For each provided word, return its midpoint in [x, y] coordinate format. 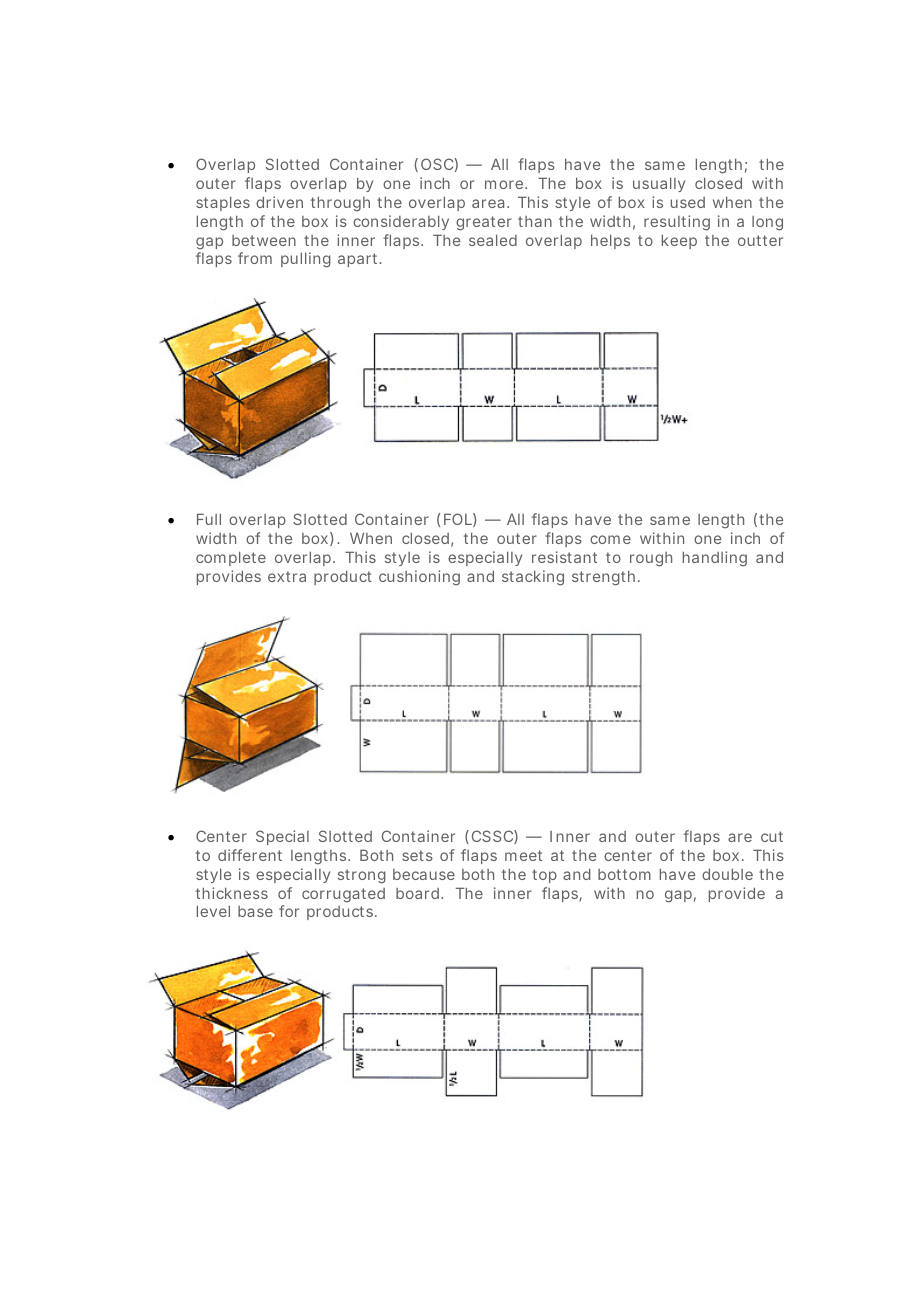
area [490, 203]
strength [603, 578]
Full [209, 519]
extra [287, 576]
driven [279, 202]
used [688, 202]
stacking [533, 578]
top [544, 876]
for [289, 911]
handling [715, 559]
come [610, 539]
